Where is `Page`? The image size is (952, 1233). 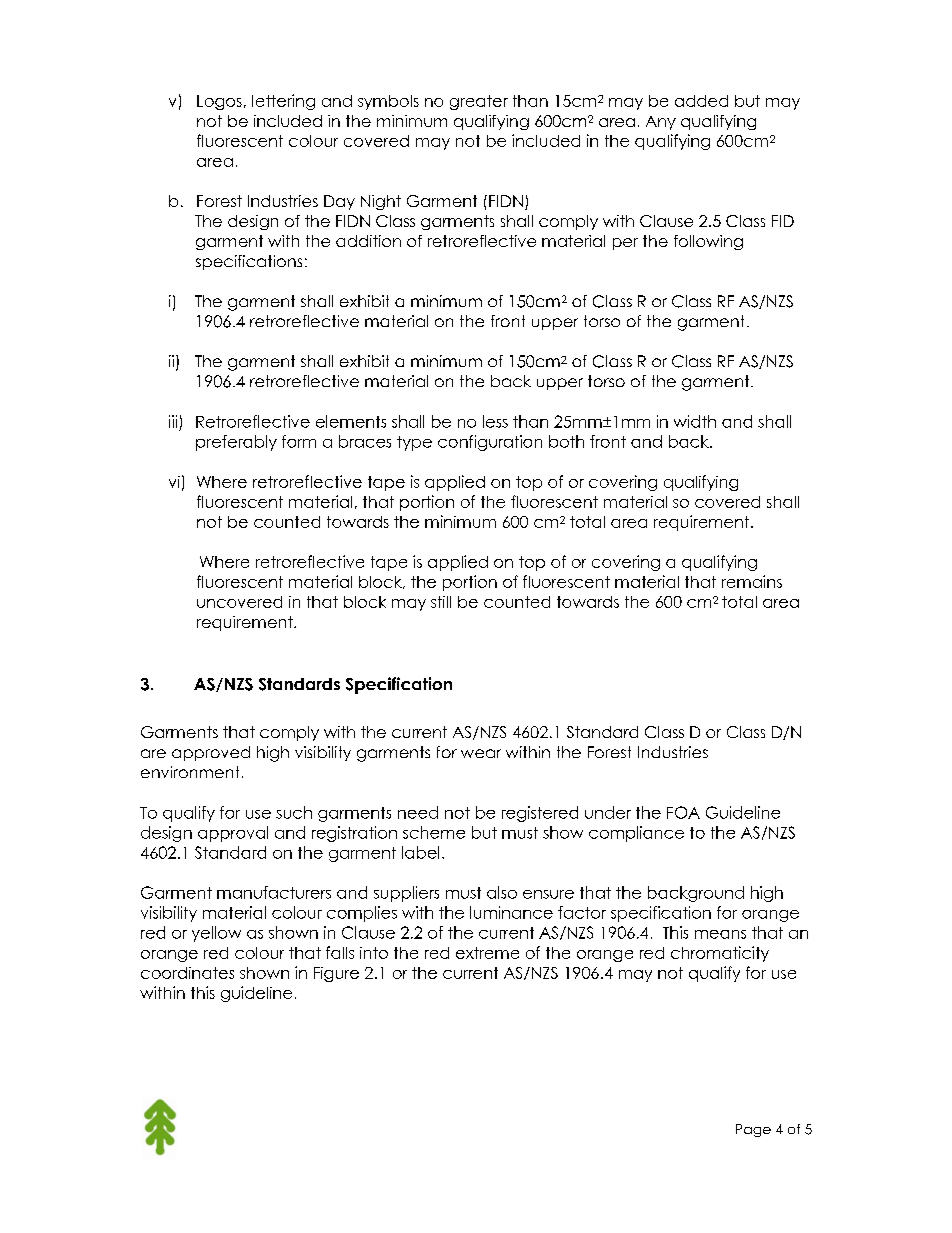
Page is located at coordinates (753, 1130).
